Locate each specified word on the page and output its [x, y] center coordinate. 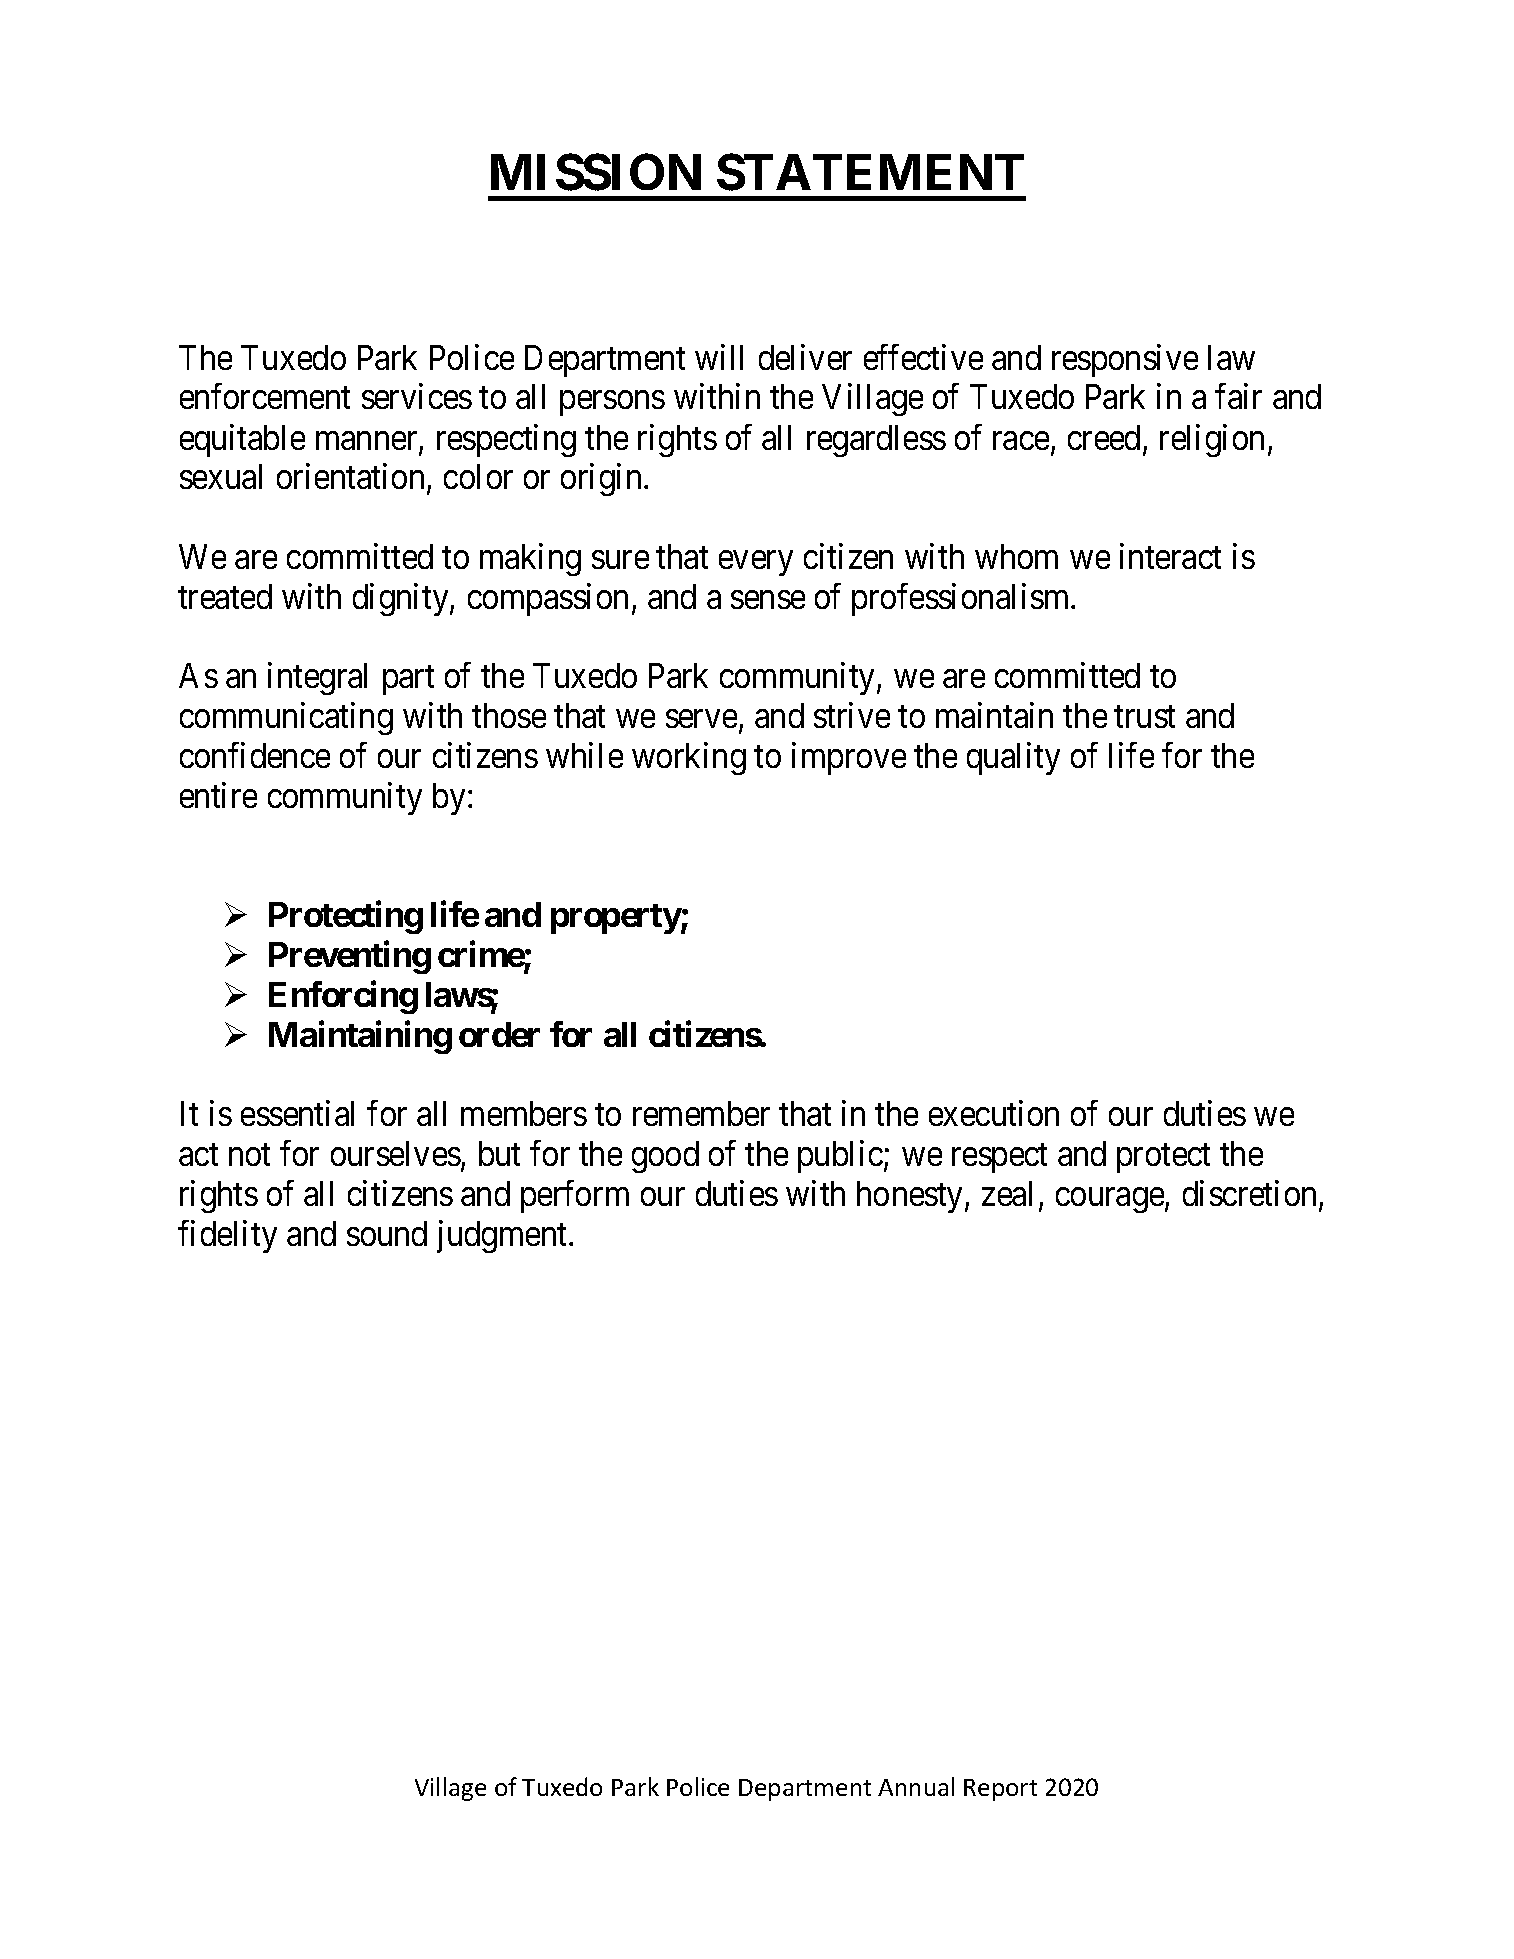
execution [994, 1113]
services [417, 396]
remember [701, 1113]
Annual [916, 1786]
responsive [1125, 360]
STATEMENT [870, 172]
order [499, 1034]
